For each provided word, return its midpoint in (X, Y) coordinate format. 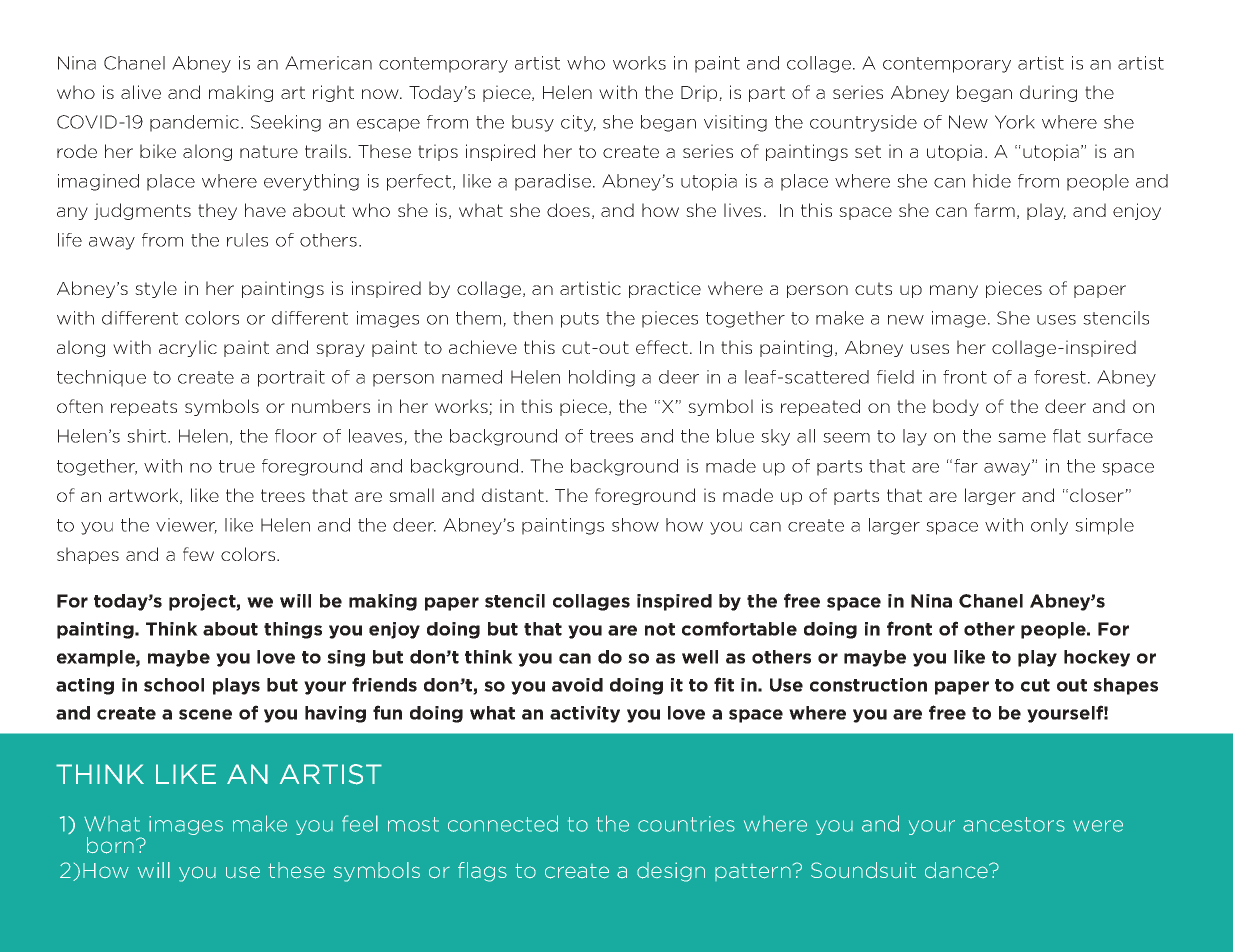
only (1049, 526)
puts (580, 320)
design (671, 872)
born (110, 845)
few (198, 554)
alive (141, 92)
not (660, 629)
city (578, 123)
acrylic (188, 348)
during (1048, 93)
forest (1060, 377)
